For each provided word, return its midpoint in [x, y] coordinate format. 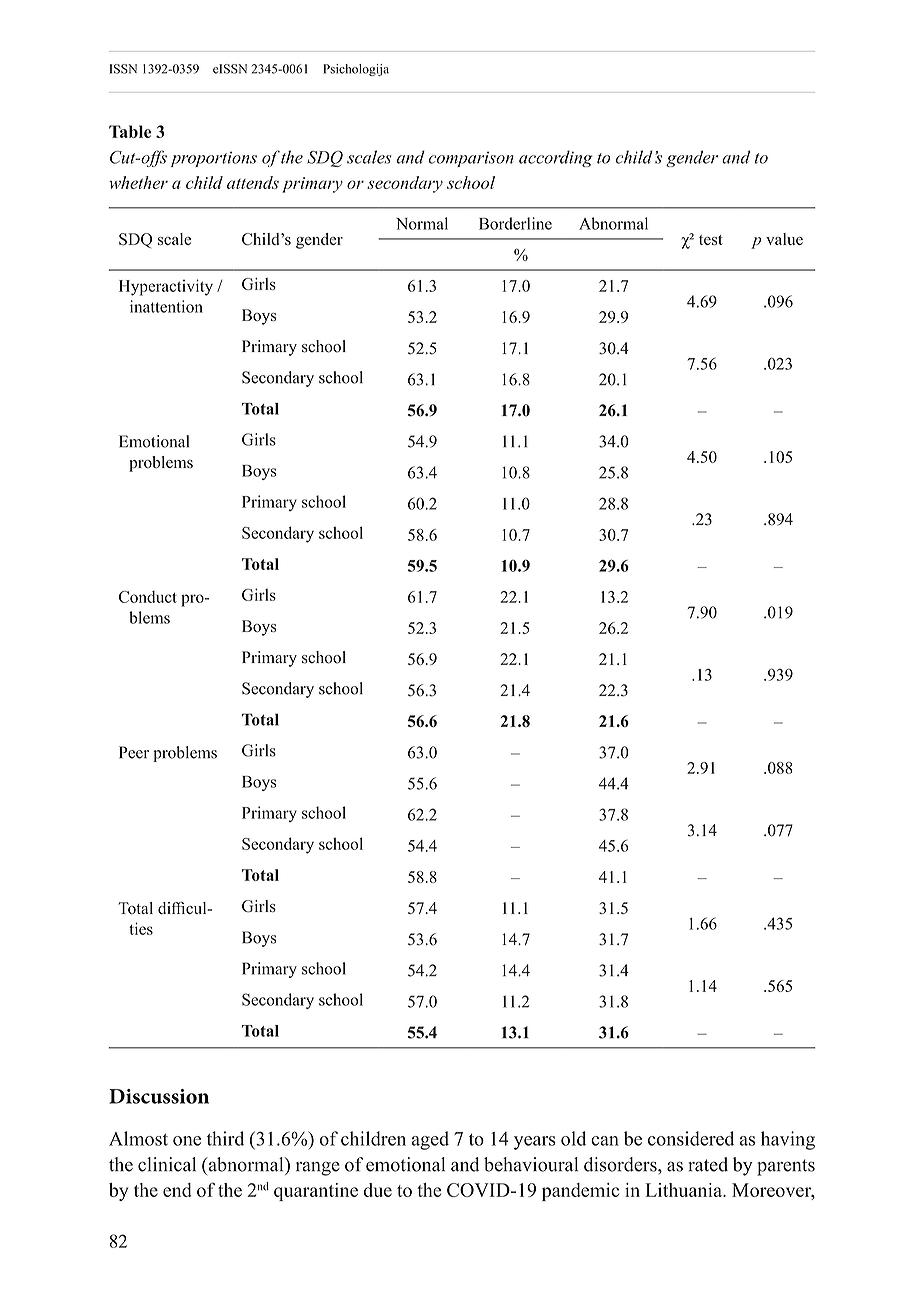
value [784, 239]
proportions [214, 159]
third [225, 1138]
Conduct [148, 596]
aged [430, 1140]
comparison [471, 159]
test [711, 240]
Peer [134, 752]
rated [708, 1164]
